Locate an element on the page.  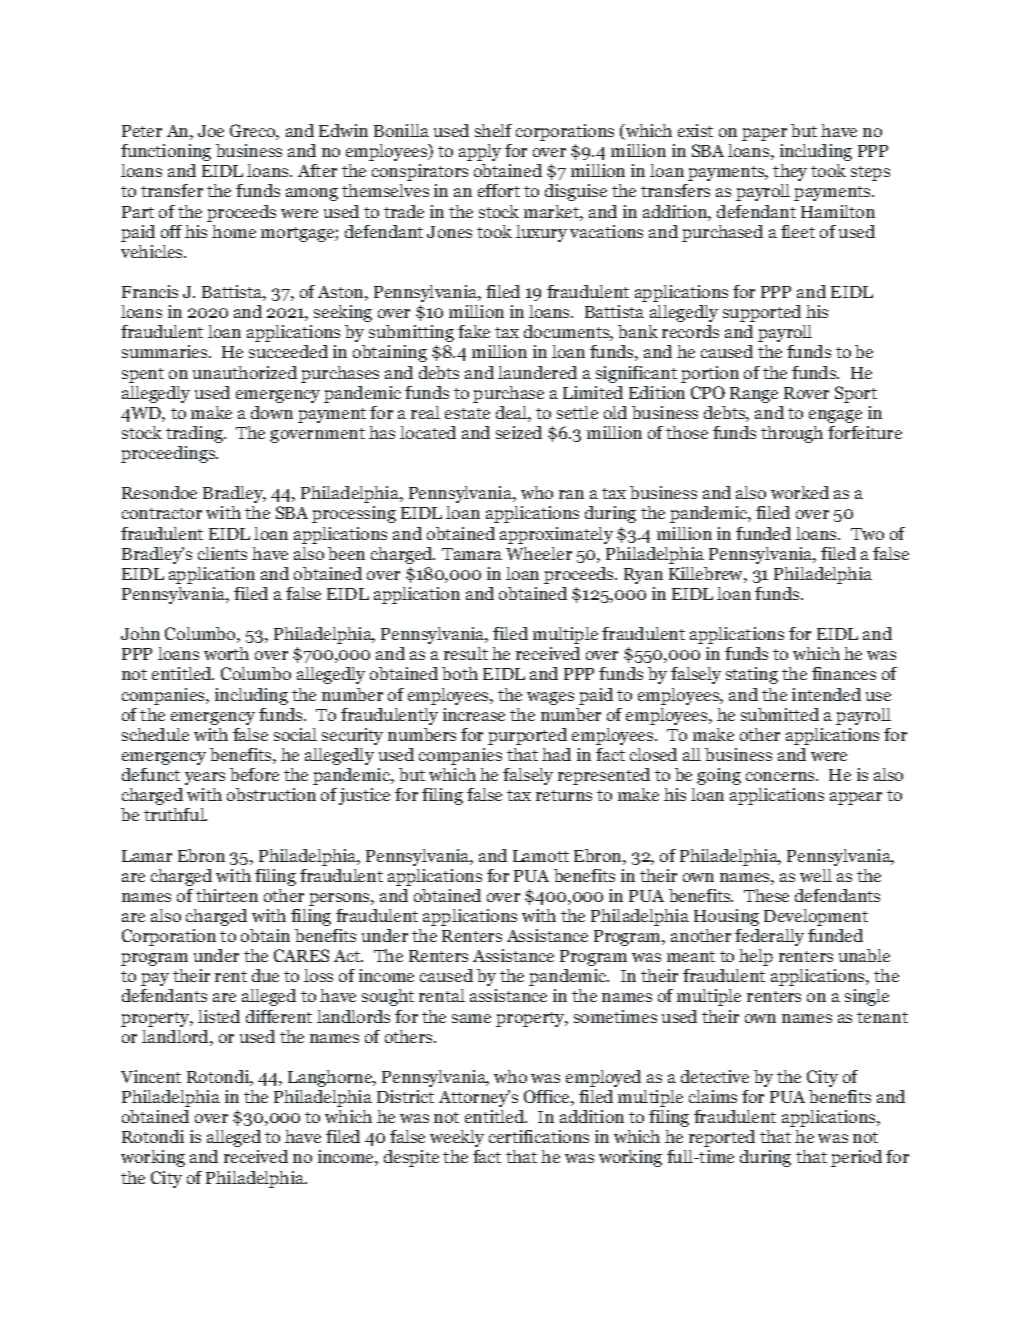
stating is located at coordinates (752, 675).
